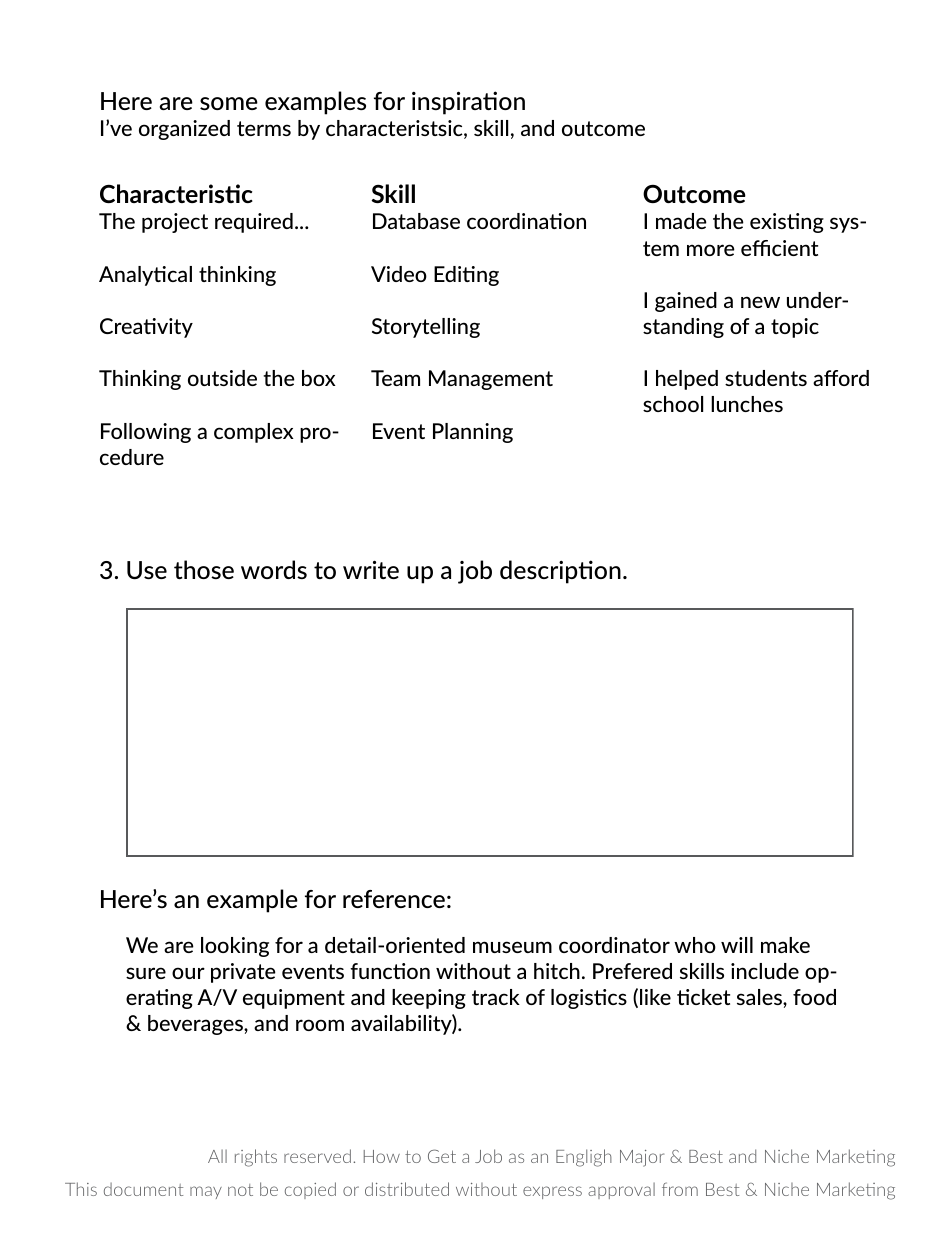  What do you see at coordinates (146, 433) in the screenshot?
I see `Following` at bounding box center [146, 433].
